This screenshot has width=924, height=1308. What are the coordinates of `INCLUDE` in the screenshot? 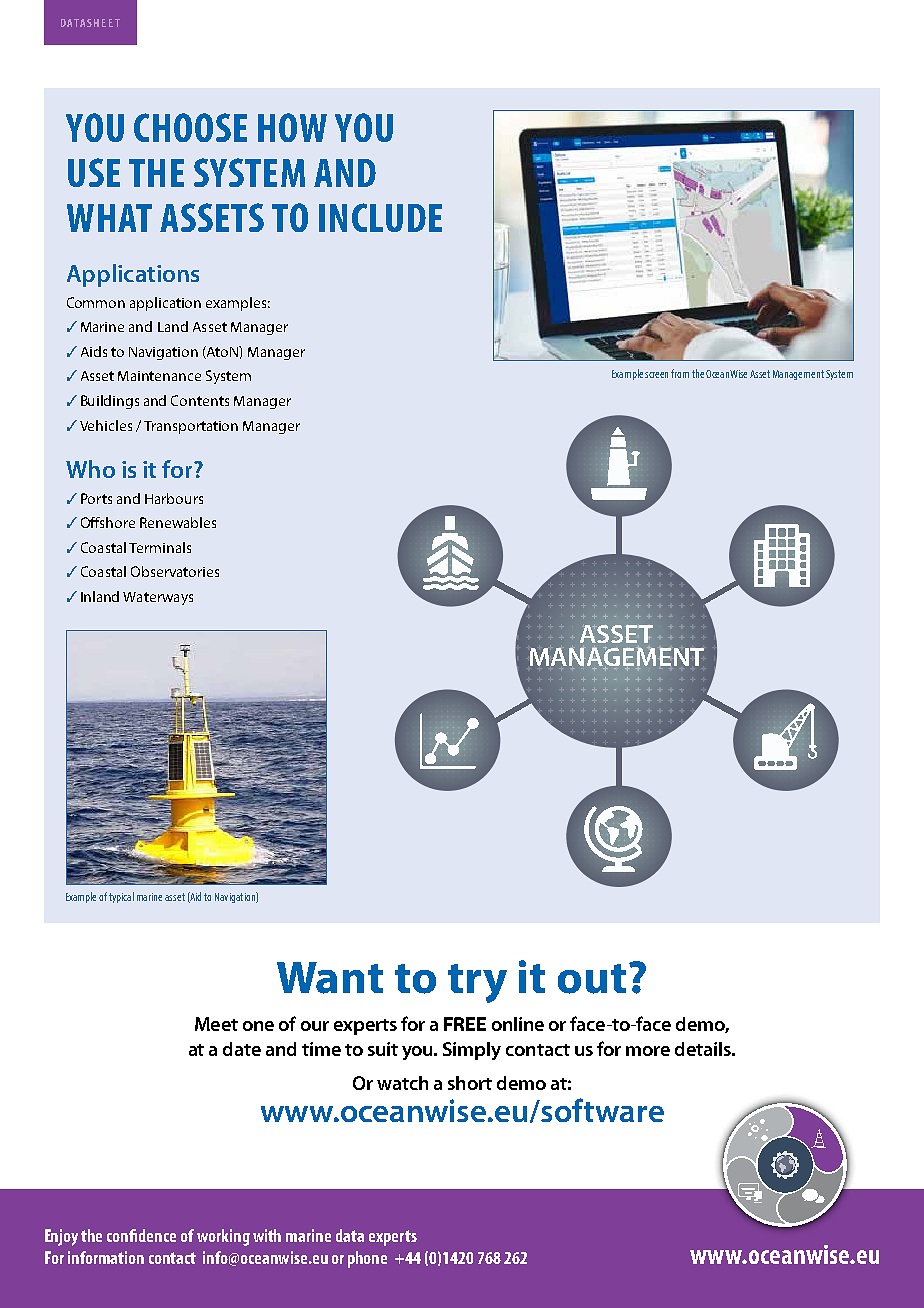 It's located at (380, 217).
